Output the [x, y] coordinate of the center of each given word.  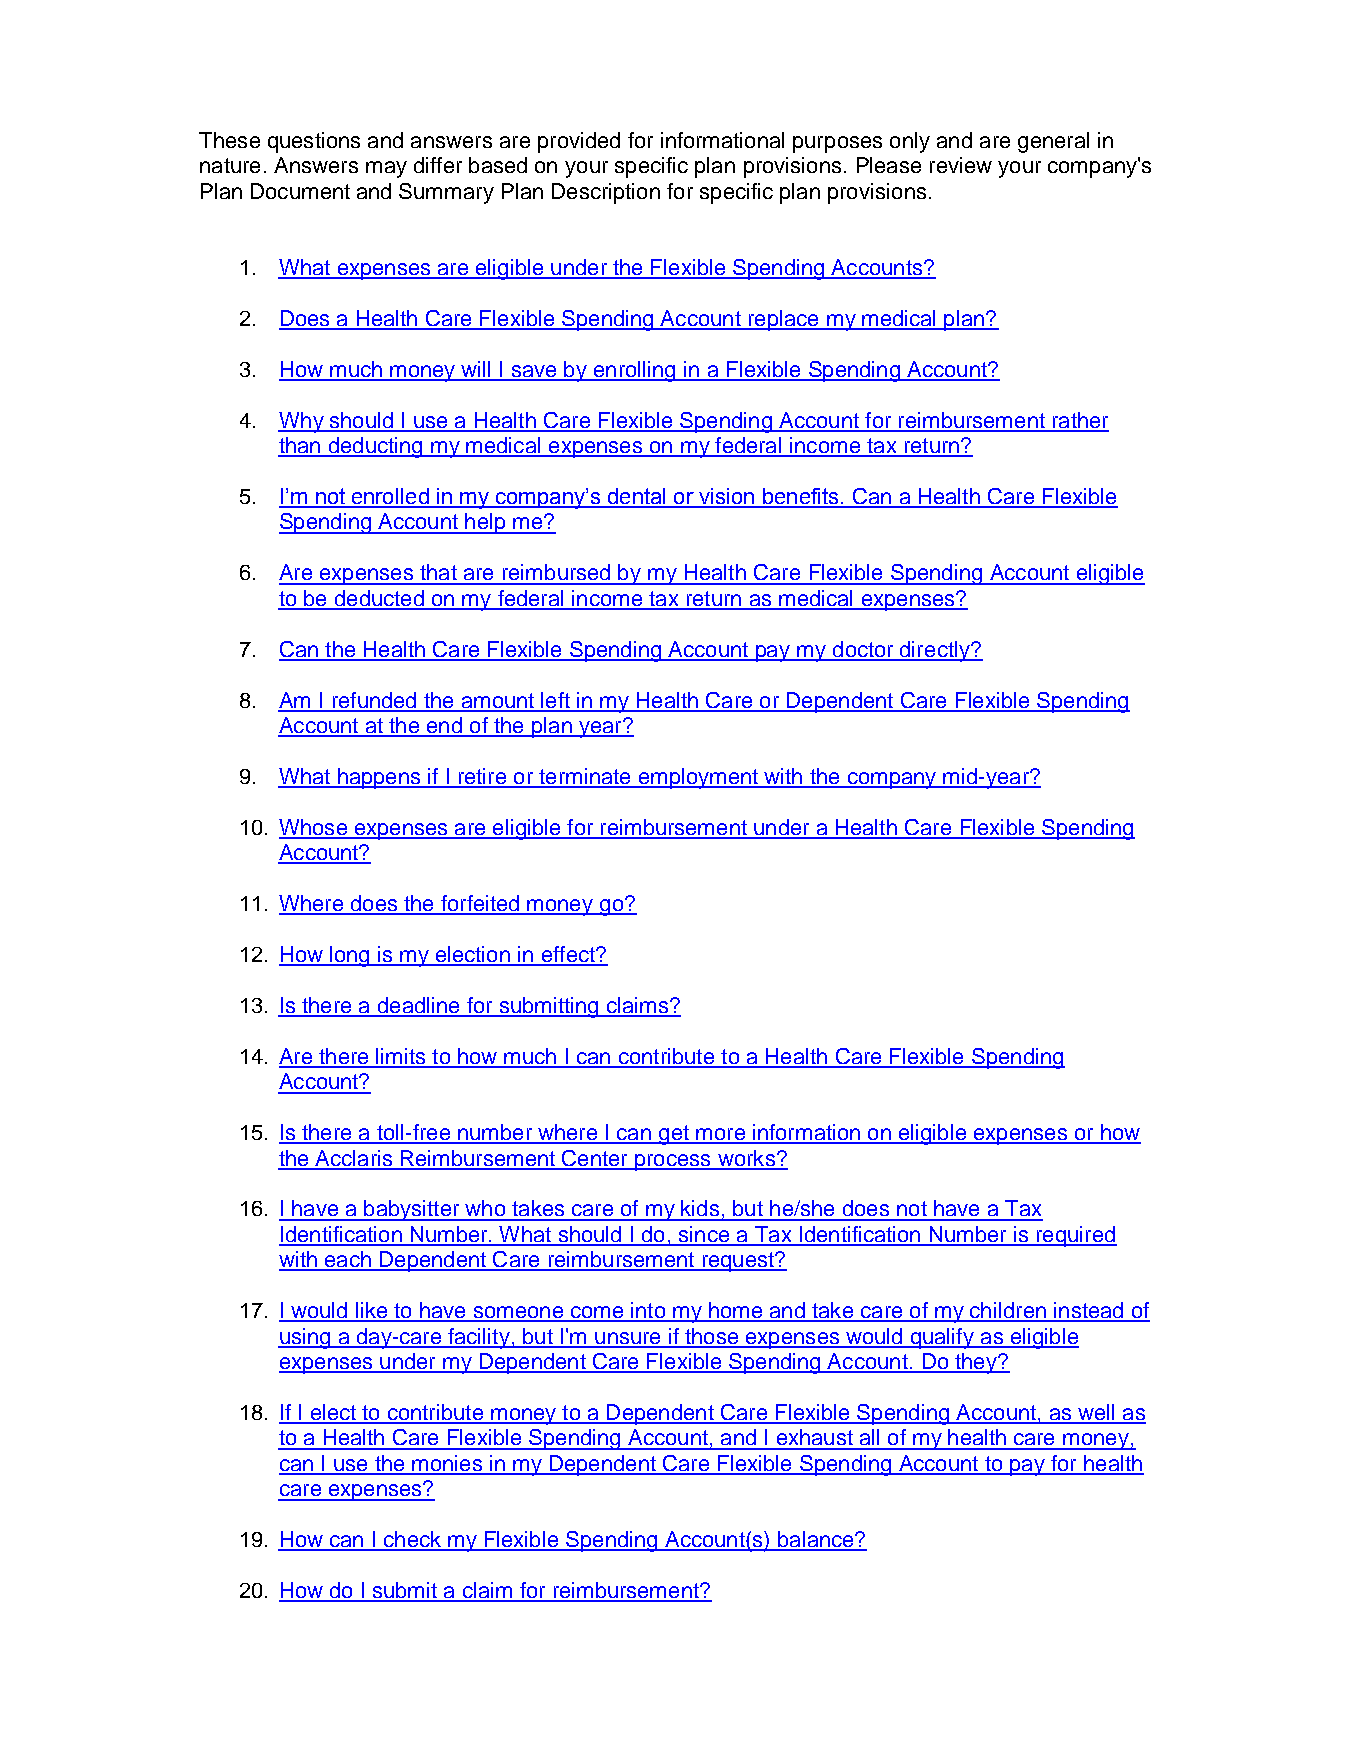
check [412, 1540]
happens [379, 778]
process [673, 1162]
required [1075, 1236]
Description [606, 193]
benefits [801, 497]
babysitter [412, 1210]
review [961, 165]
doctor [863, 650]
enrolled [390, 497]
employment [698, 778]
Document [300, 191]
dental [636, 497]
